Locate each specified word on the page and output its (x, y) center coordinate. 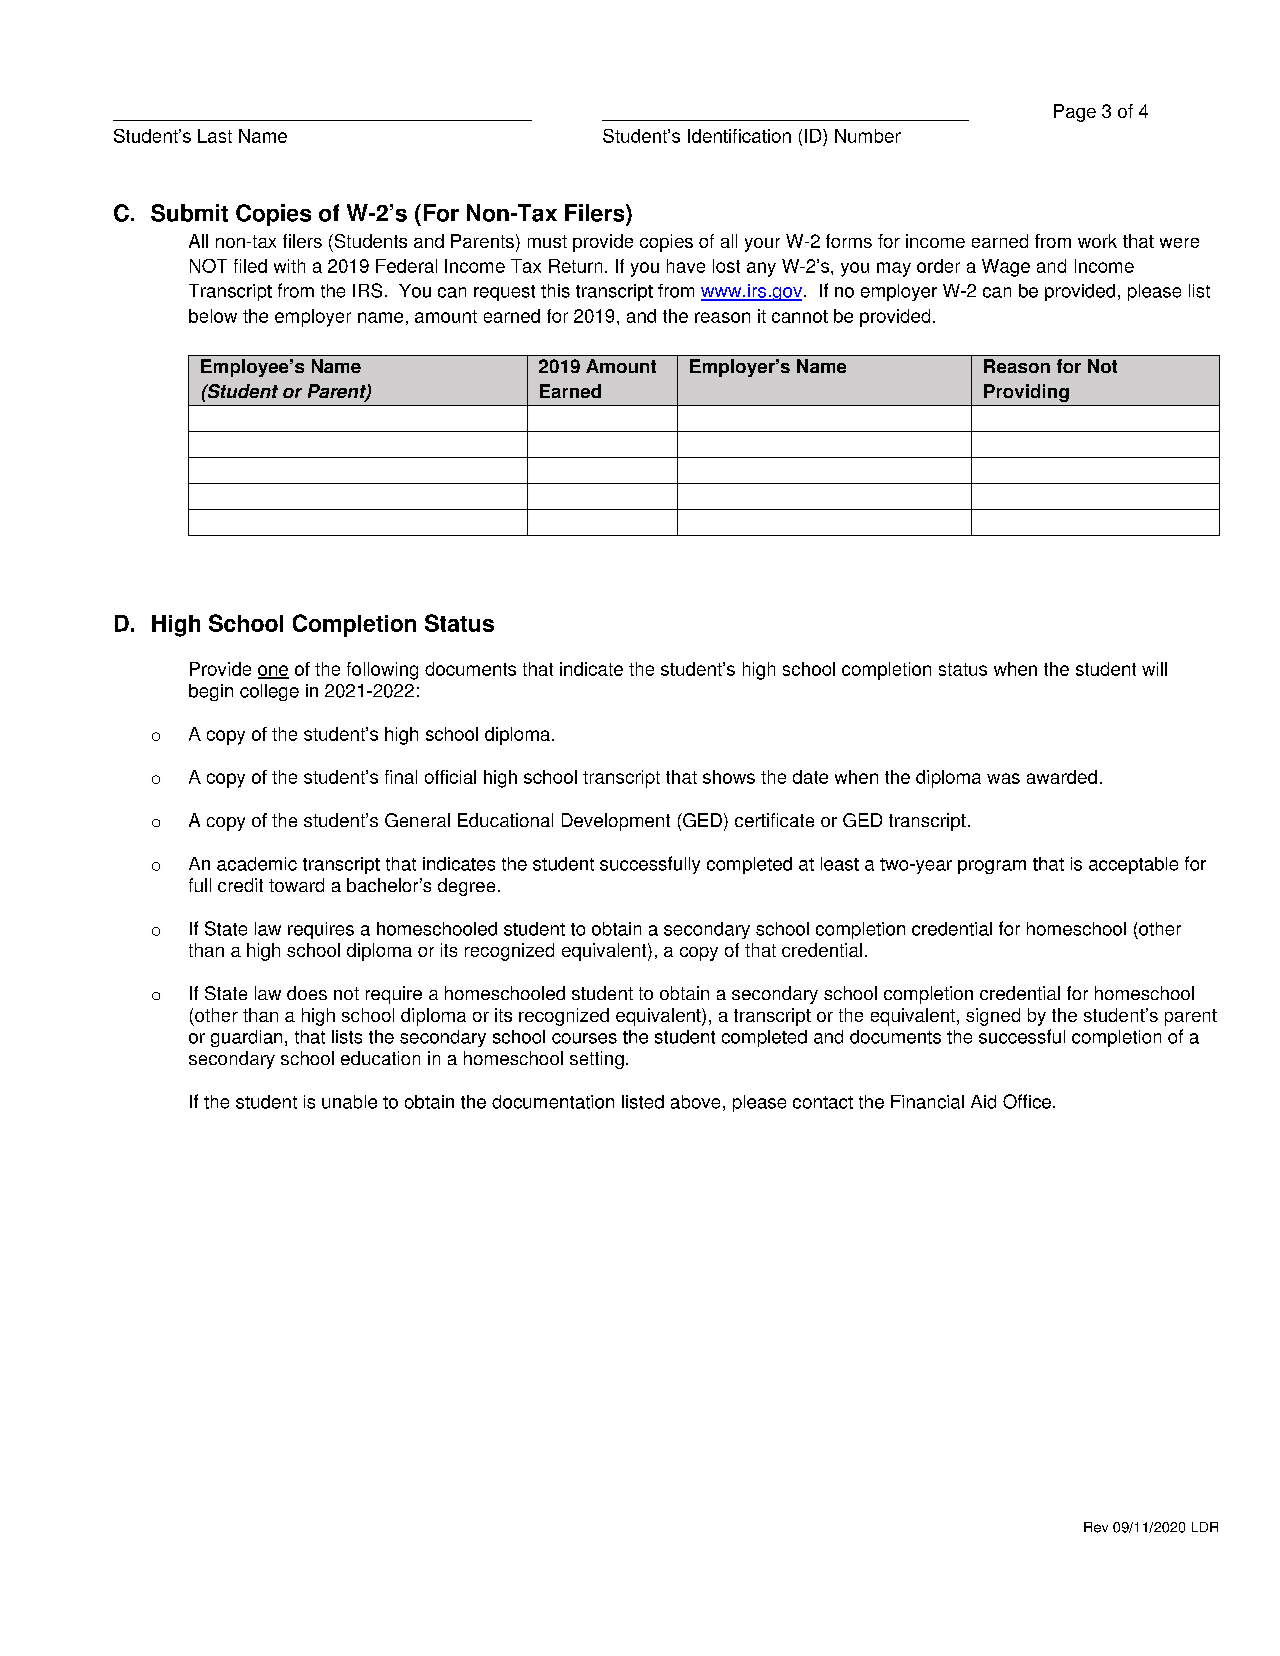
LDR (1205, 1527)
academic (257, 864)
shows (729, 777)
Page (1075, 113)
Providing (1026, 393)
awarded (1062, 777)
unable (349, 1102)
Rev (1096, 1527)
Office (1027, 1101)
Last (215, 136)
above (695, 1102)
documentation (553, 1102)
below (213, 316)
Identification (739, 136)
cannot (800, 316)
